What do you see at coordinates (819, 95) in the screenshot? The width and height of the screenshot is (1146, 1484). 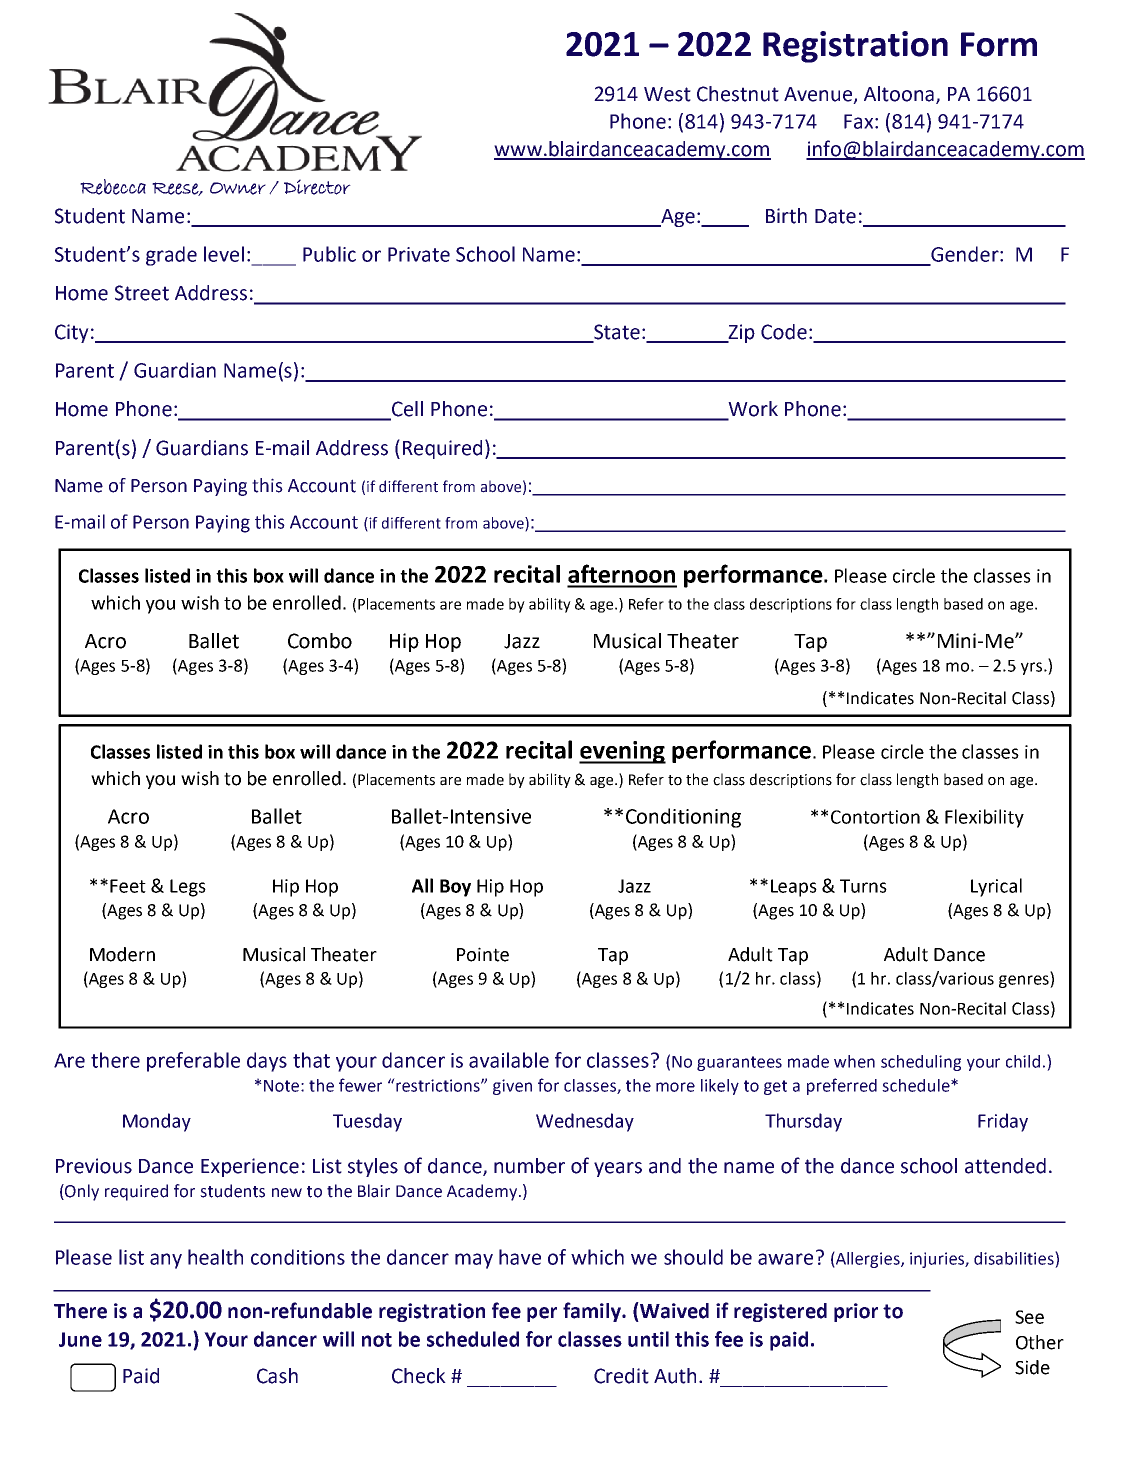 I see `Avenue` at bounding box center [819, 95].
